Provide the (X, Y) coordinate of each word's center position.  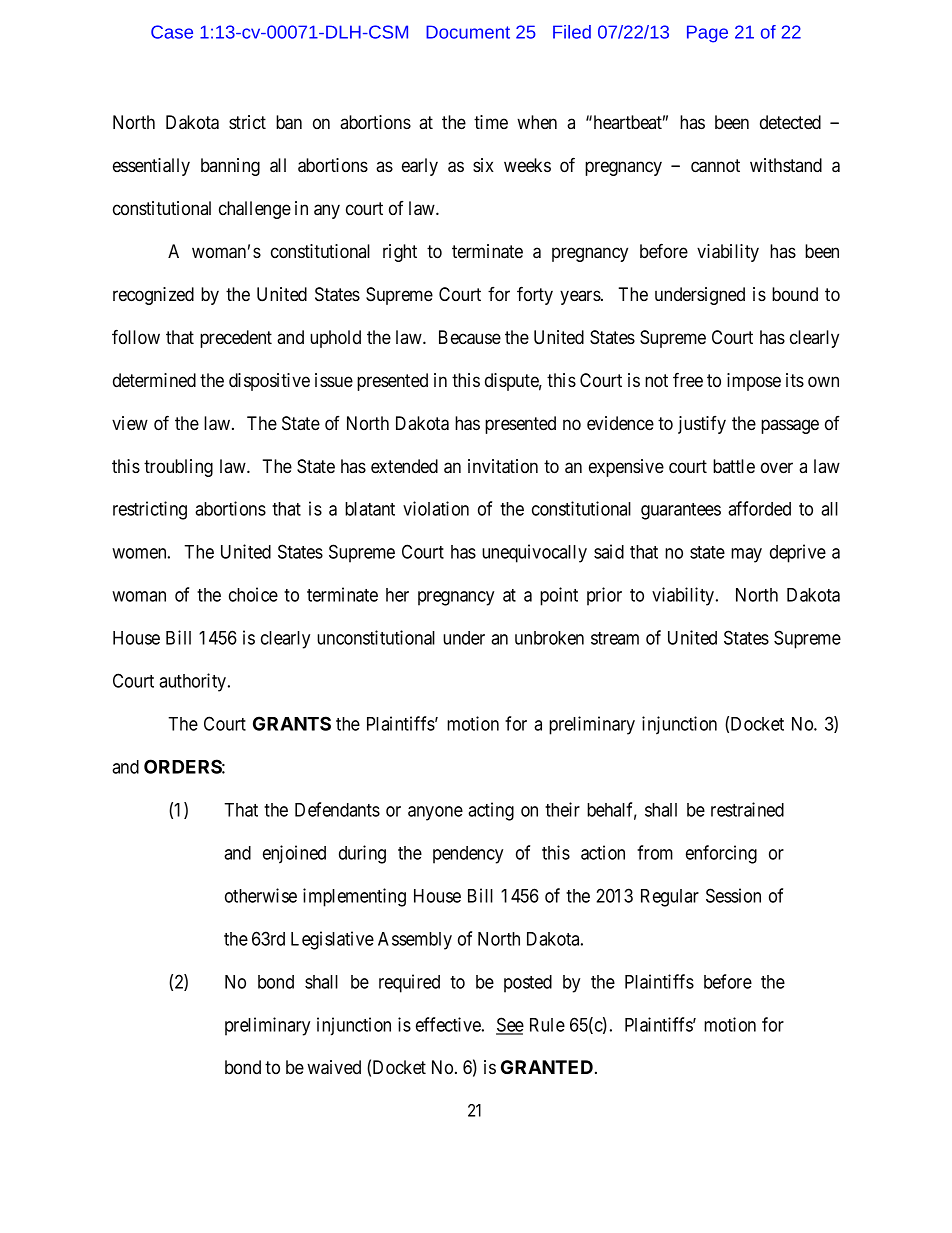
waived (334, 1067)
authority (194, 682)
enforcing (721, 854)
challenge (255, 210)
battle (734, 466)
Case (172, 32)
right (400, 253)
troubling (178, 468)
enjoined (294, 854)
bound (795, 294)
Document (468, 32)
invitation (503, 466)
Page (707, 34)
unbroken (549, 638)
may (746, 555)
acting (491, 811)
